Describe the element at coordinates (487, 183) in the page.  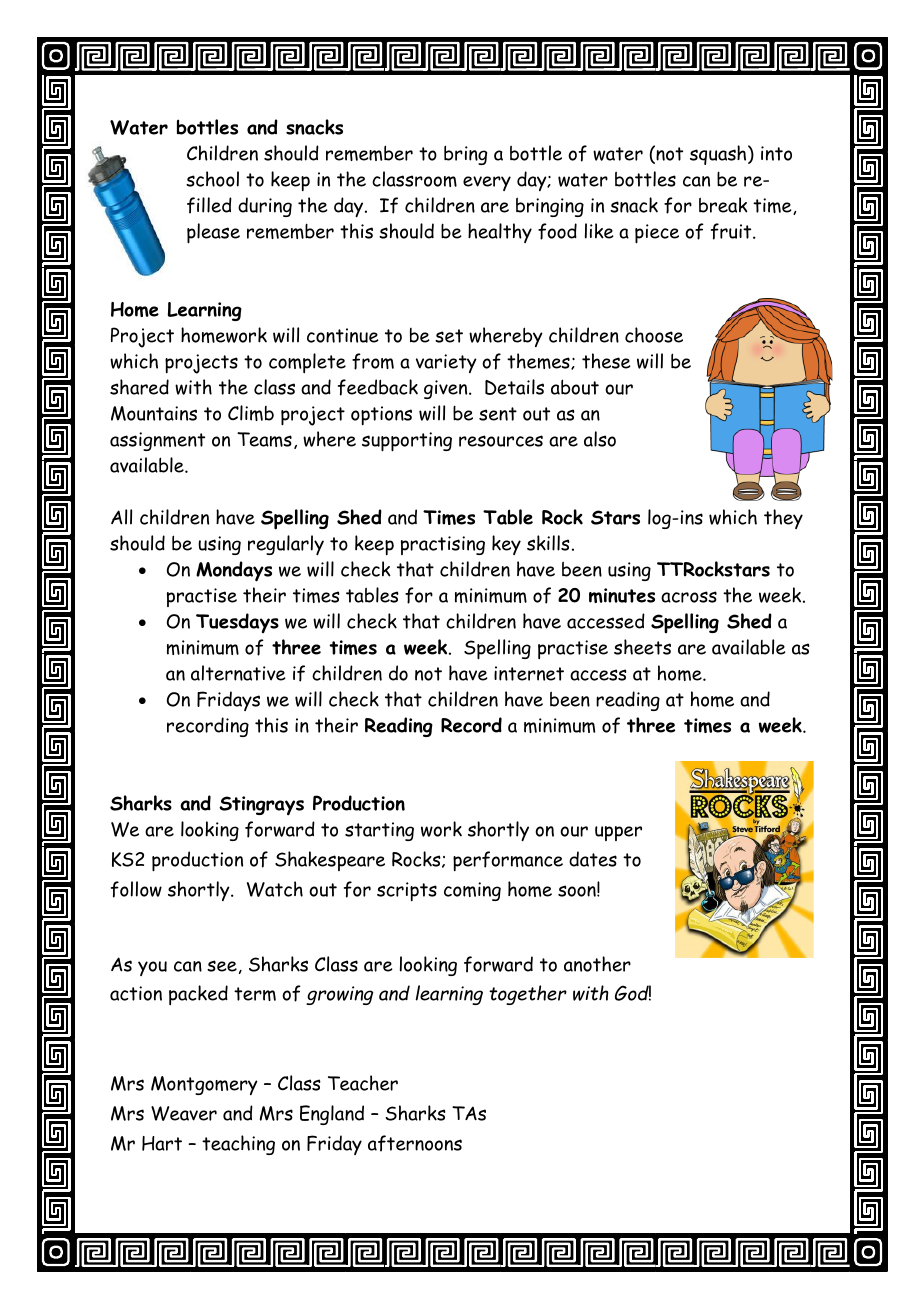
I see `every` at that location.
